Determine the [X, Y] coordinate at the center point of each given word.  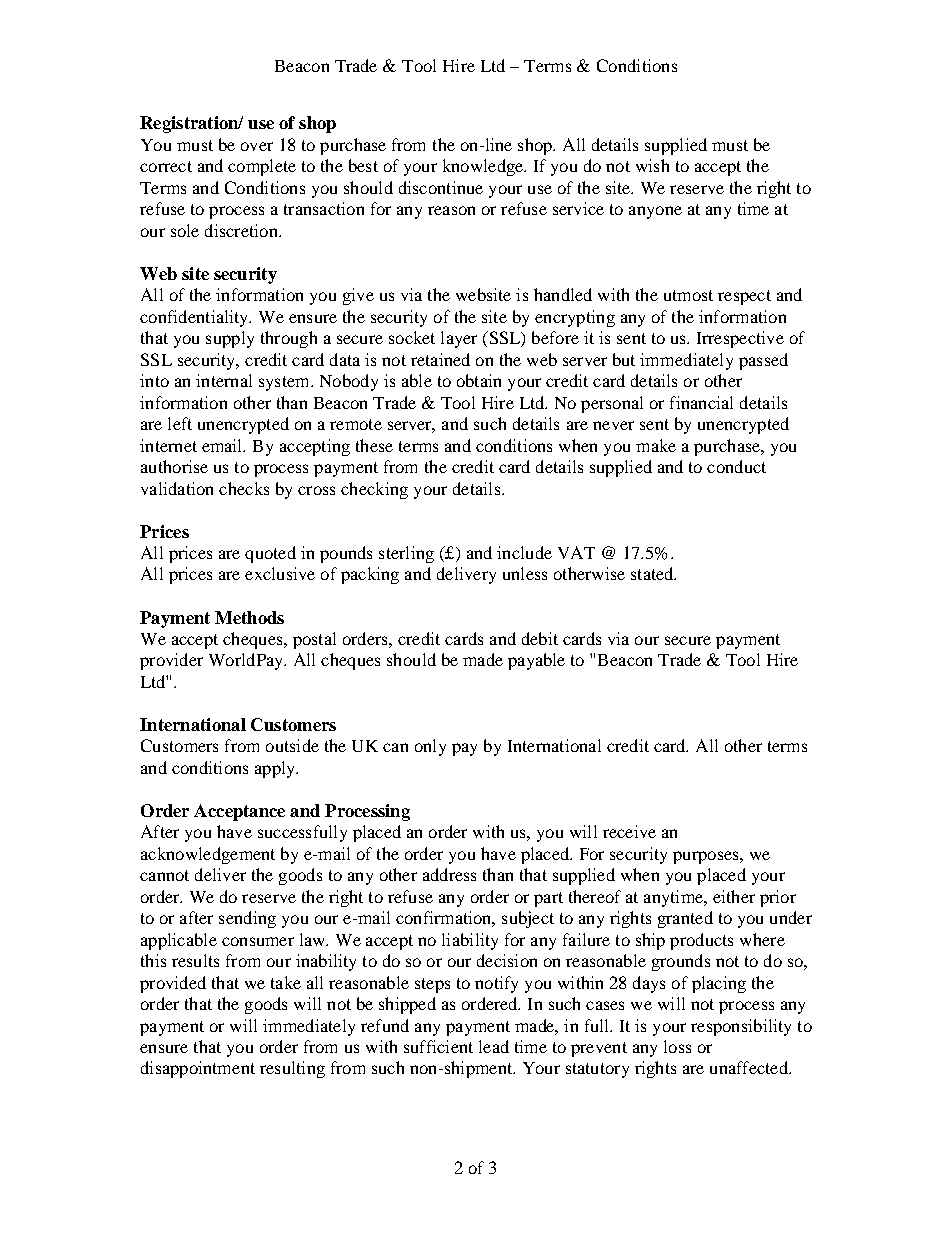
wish [652, 165]
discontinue [441, 187]
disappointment [198, 1069]
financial [701, 402]
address [449, 874]
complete [262, 167]
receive [629, 831]
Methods [249, 617]
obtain [479, 380]
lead [494, 1046]
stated [653, 573]
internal [224, 380]
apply [276, 769]
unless [525, 573]
